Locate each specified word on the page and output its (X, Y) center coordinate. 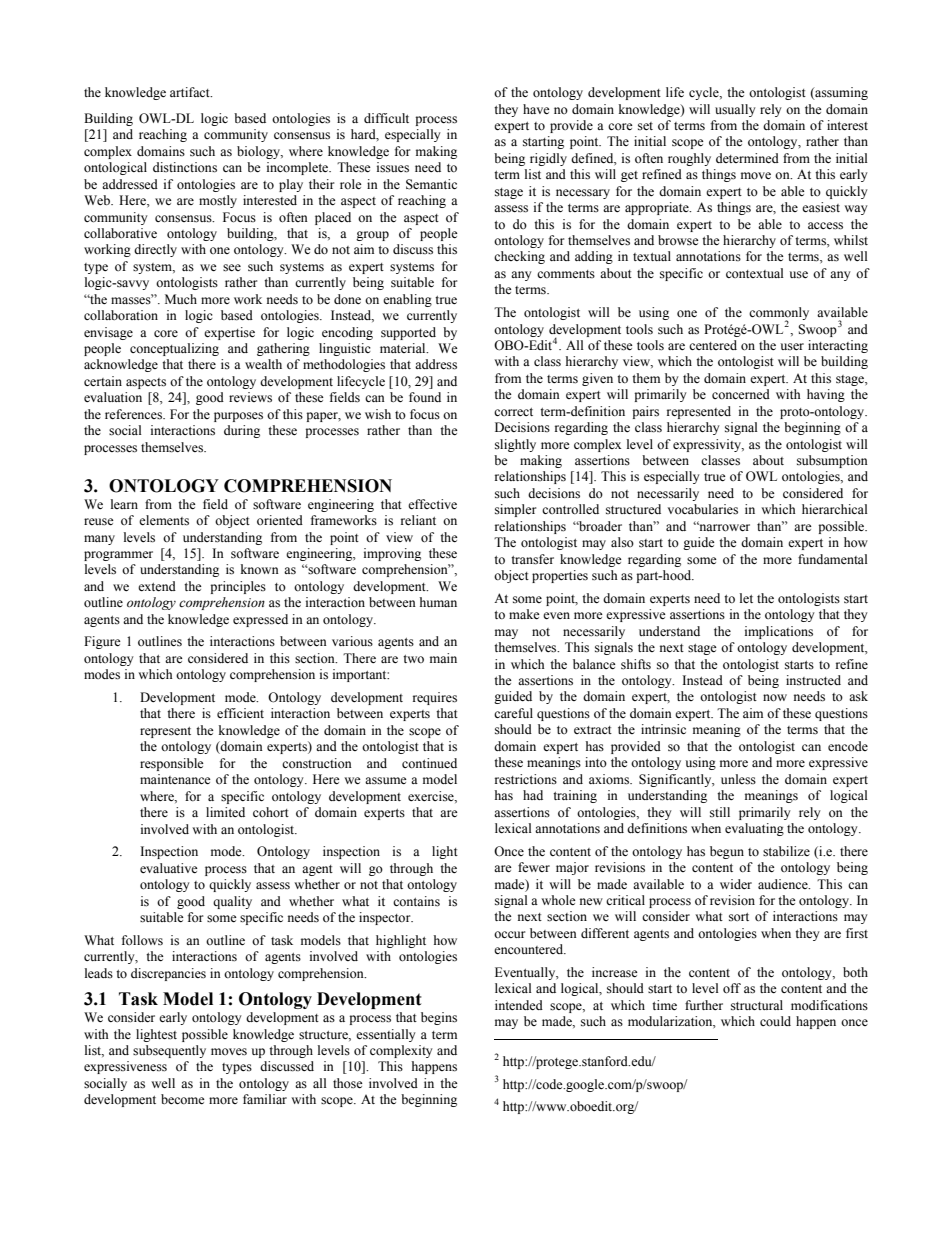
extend (157, 586)
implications (779, 632)
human (438, 602)
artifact (191, 92)
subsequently (169, 1051)
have (536, 109)
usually (735, 110)
